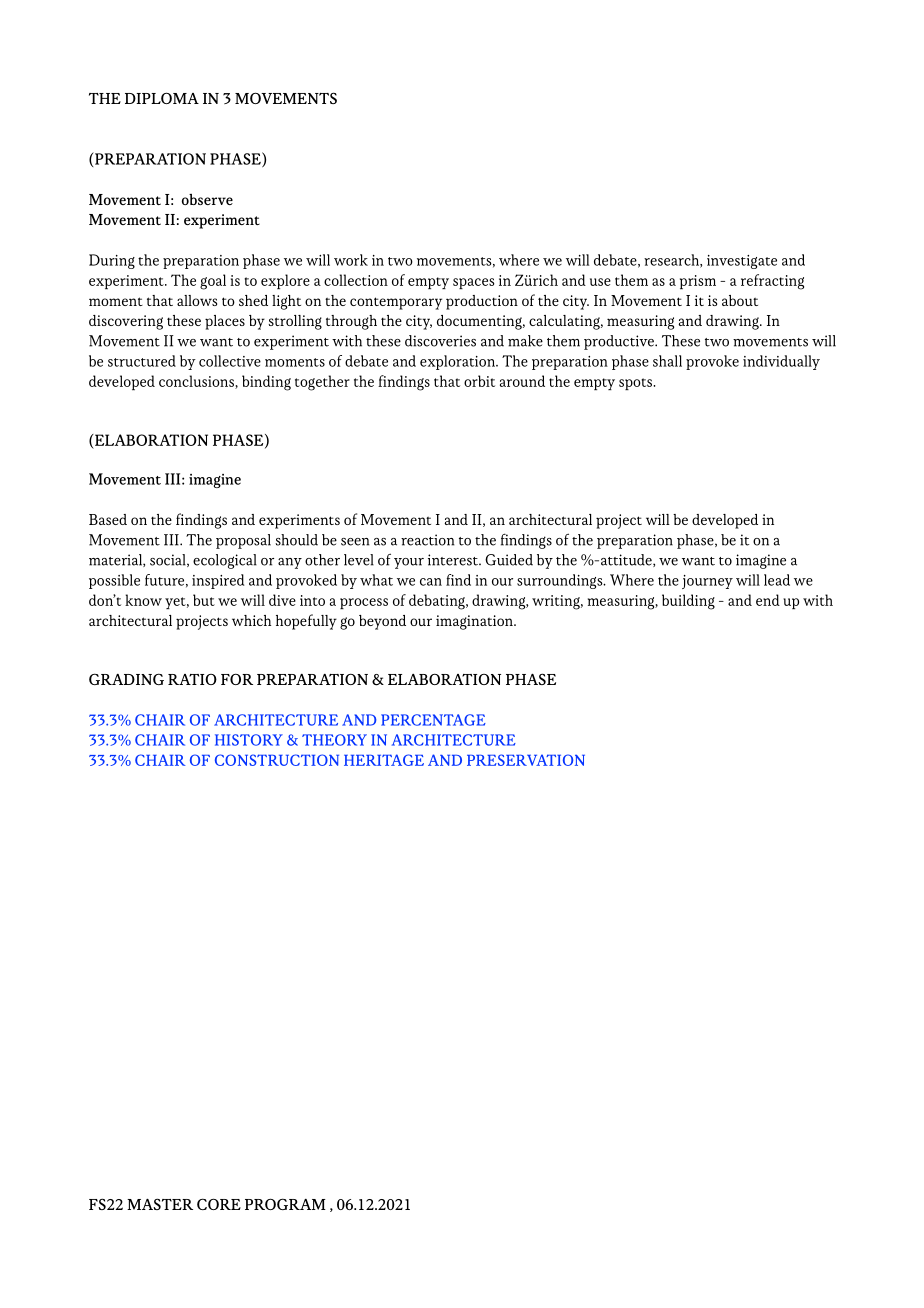  What do you see at coordinates (160, 1204) in the screenshot?
I see `MASTER` at bounding box center [160, 1204].
